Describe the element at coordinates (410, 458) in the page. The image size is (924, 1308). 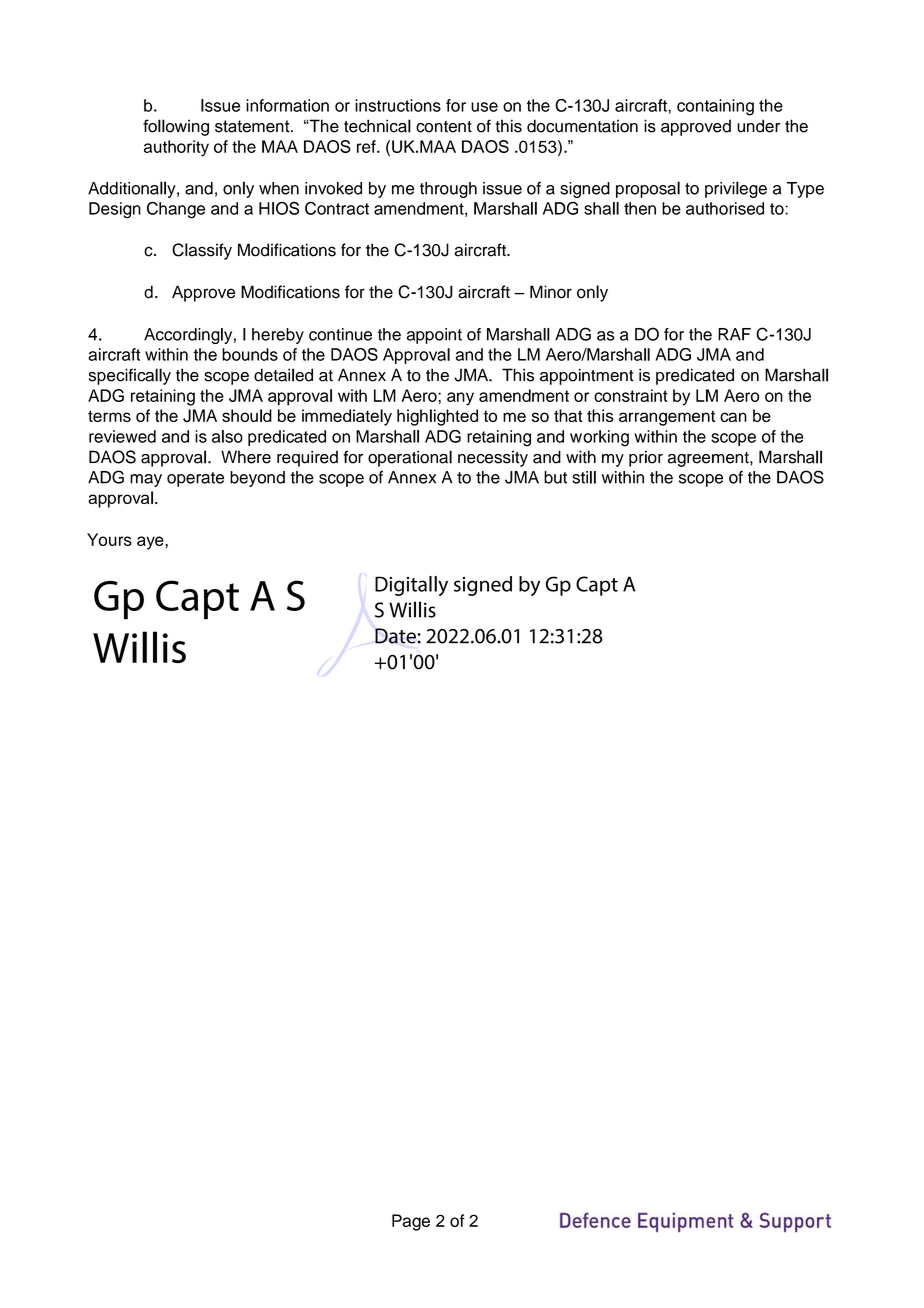
I see `operational` at that location.
